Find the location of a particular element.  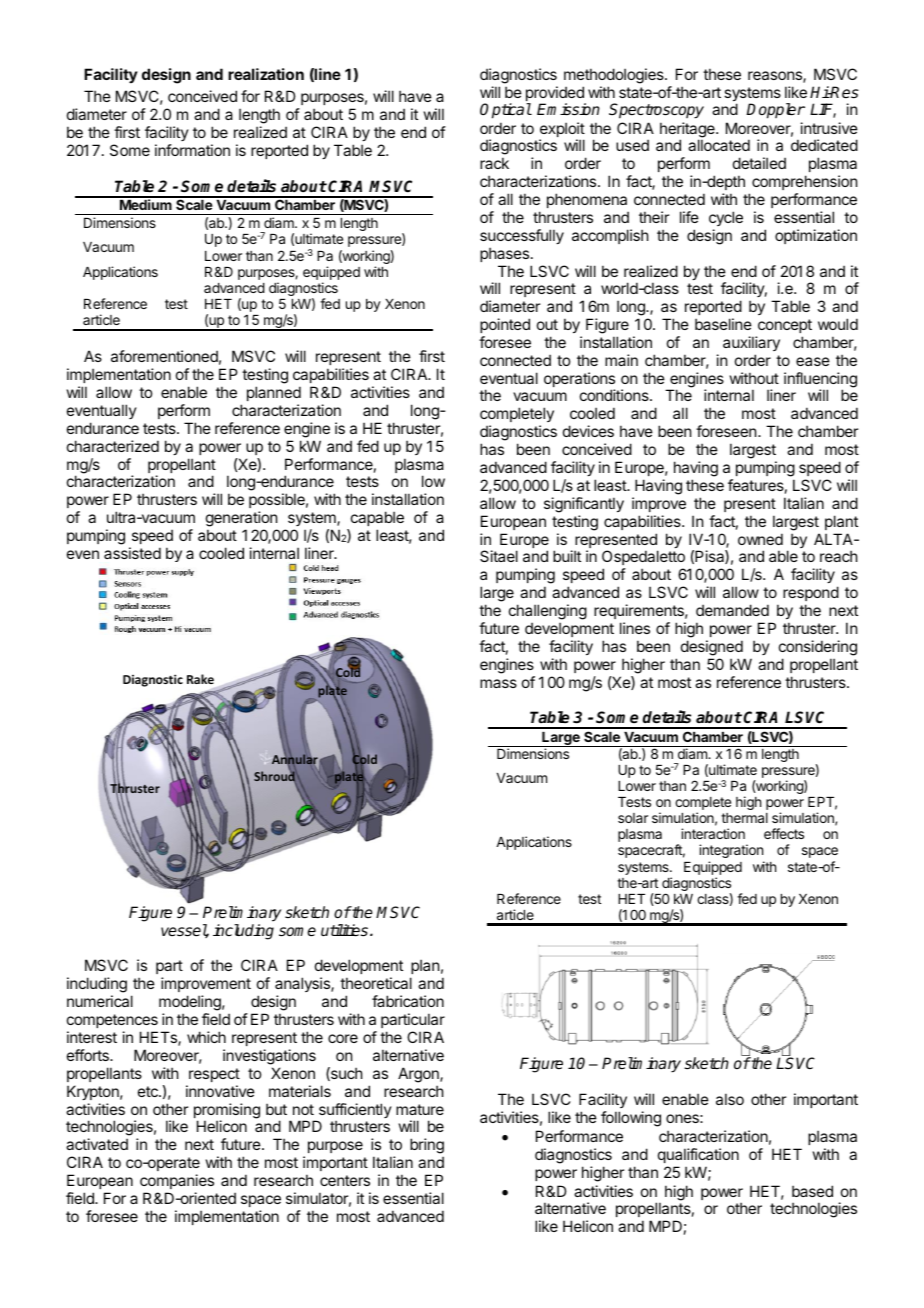

integration is located at coordinates (731, 851).
